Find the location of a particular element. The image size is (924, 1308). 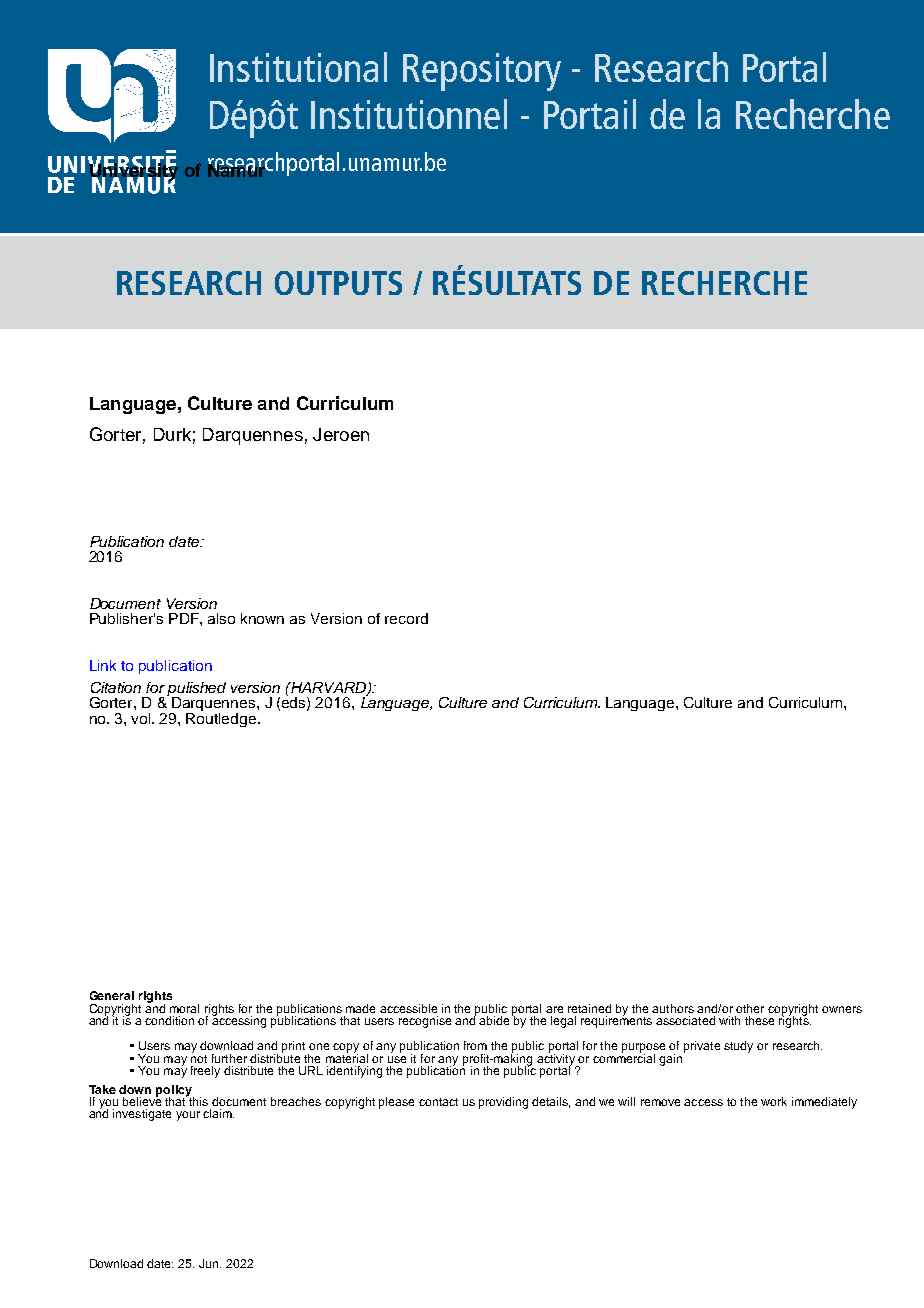

record is located at coordinates (406, 618).
